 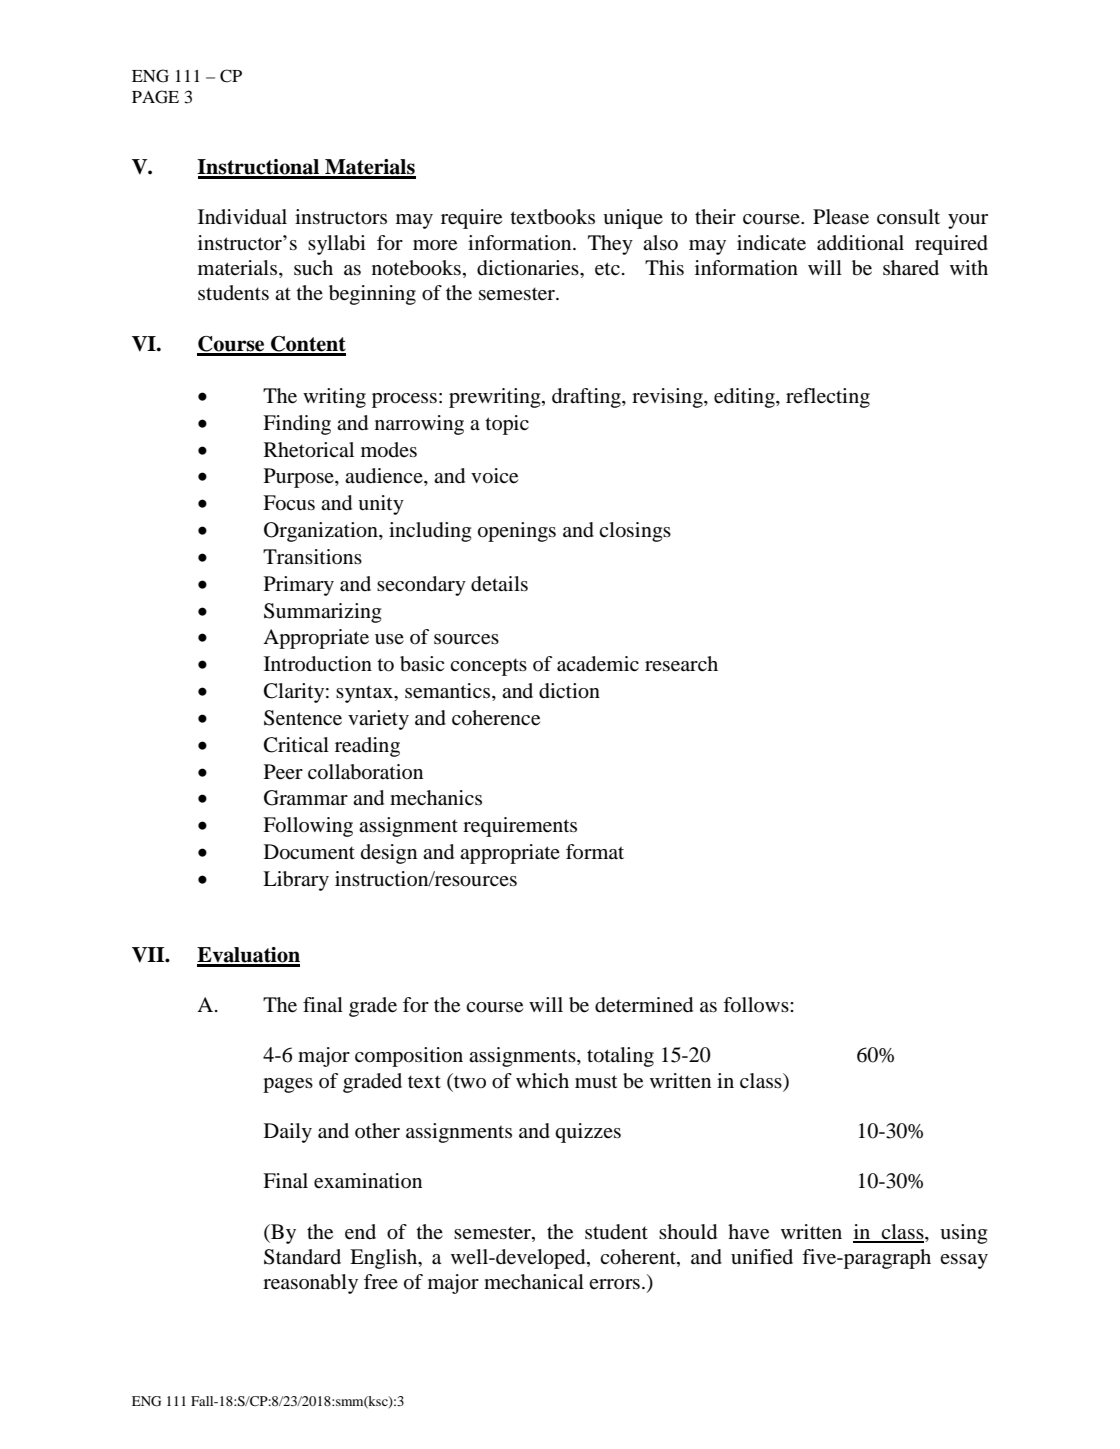 What do you see at coordinates (964, 1261) in the screenshot?
I see `essay` at bounding box center [964, 1261].
